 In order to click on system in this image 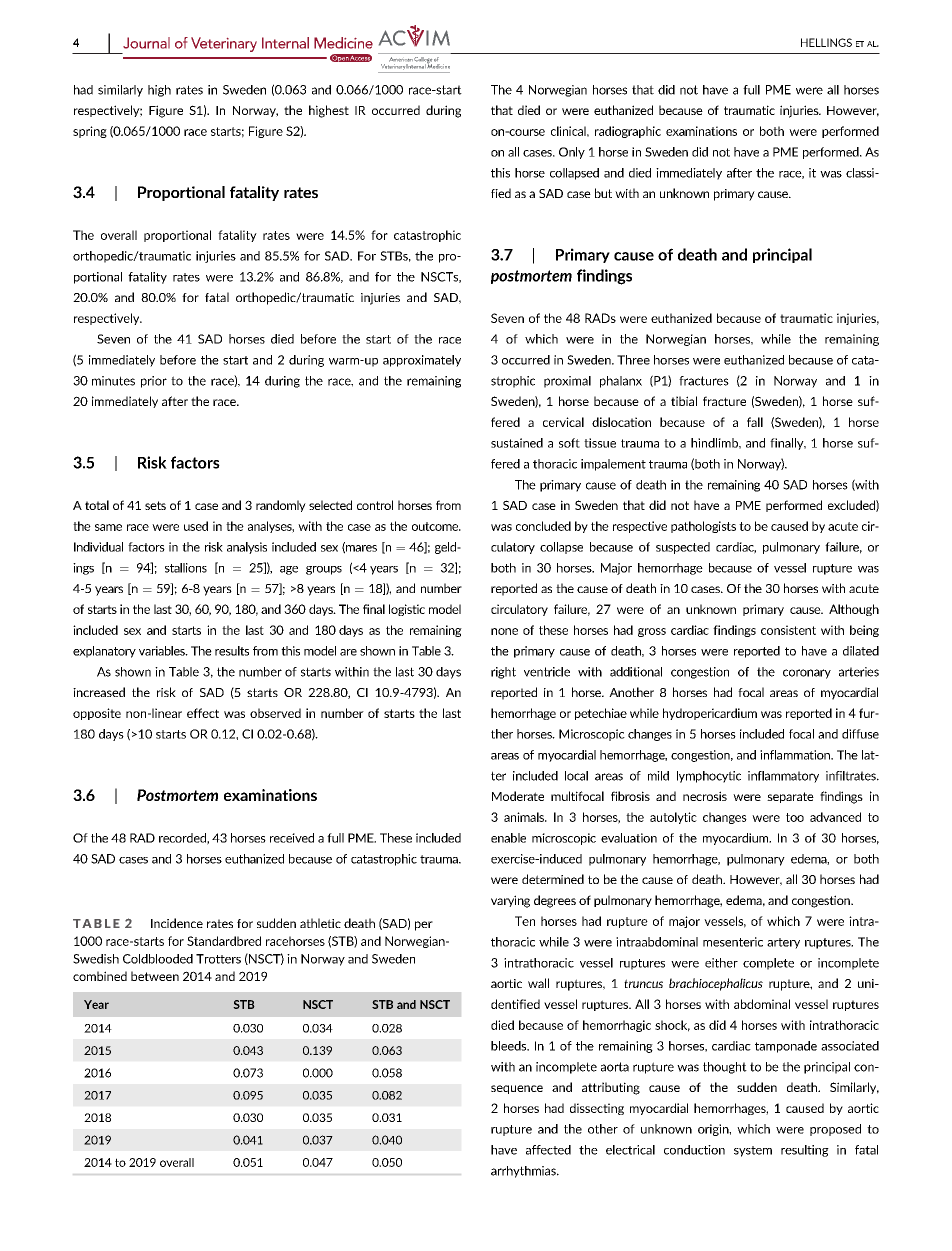, I will do `click(753, 1151)`.
